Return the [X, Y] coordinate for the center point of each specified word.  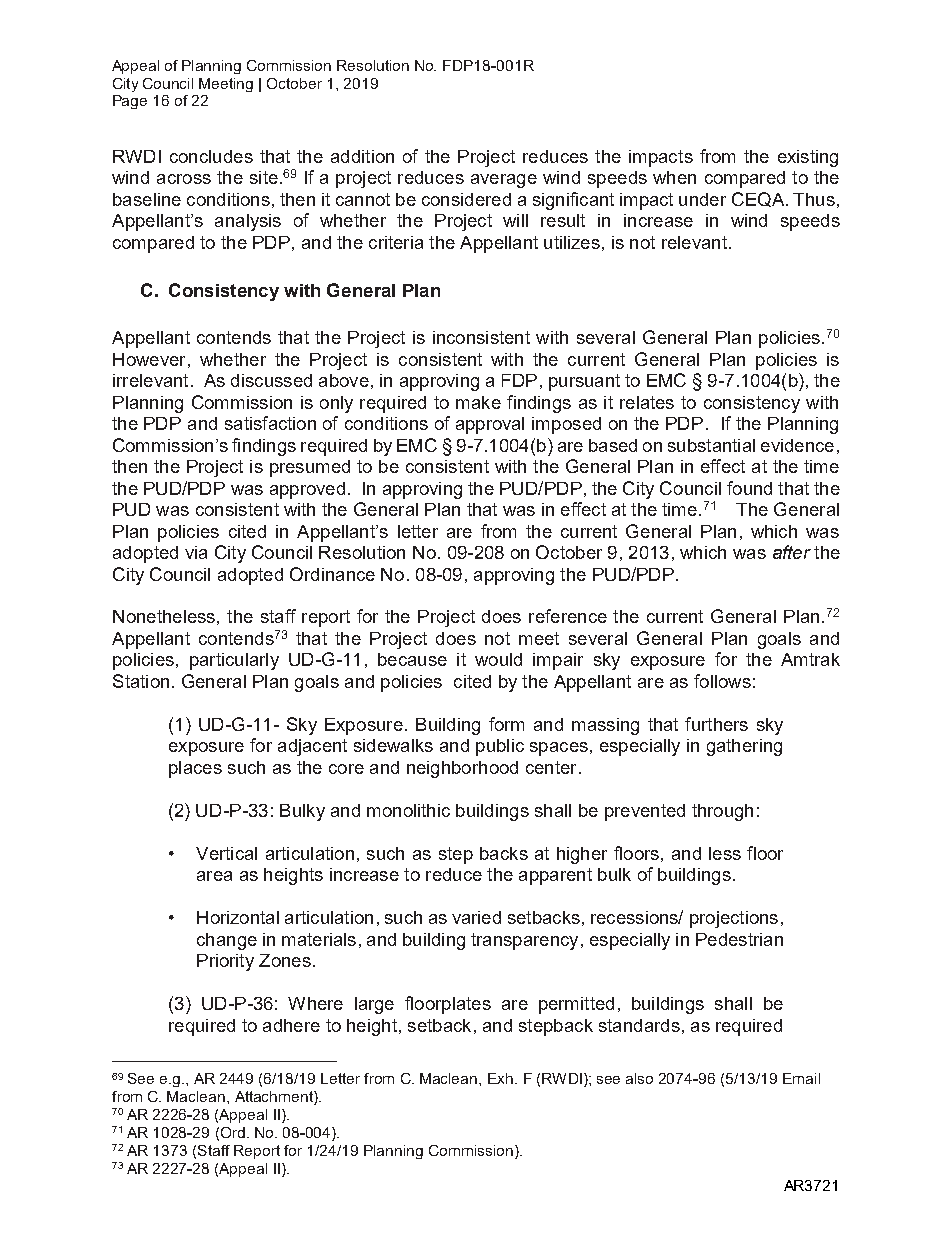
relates [647, 402]
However [149, 359]
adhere [291, 1025]
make [478, 402]
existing [808, 158]
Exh [500, 1078]
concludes [211, 156]
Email [801, 1078]
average [504, 181]
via [196, 552]
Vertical [226, 853]
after [792, 552]
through [722, 812]
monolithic [408, 810]
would [498, 659]
